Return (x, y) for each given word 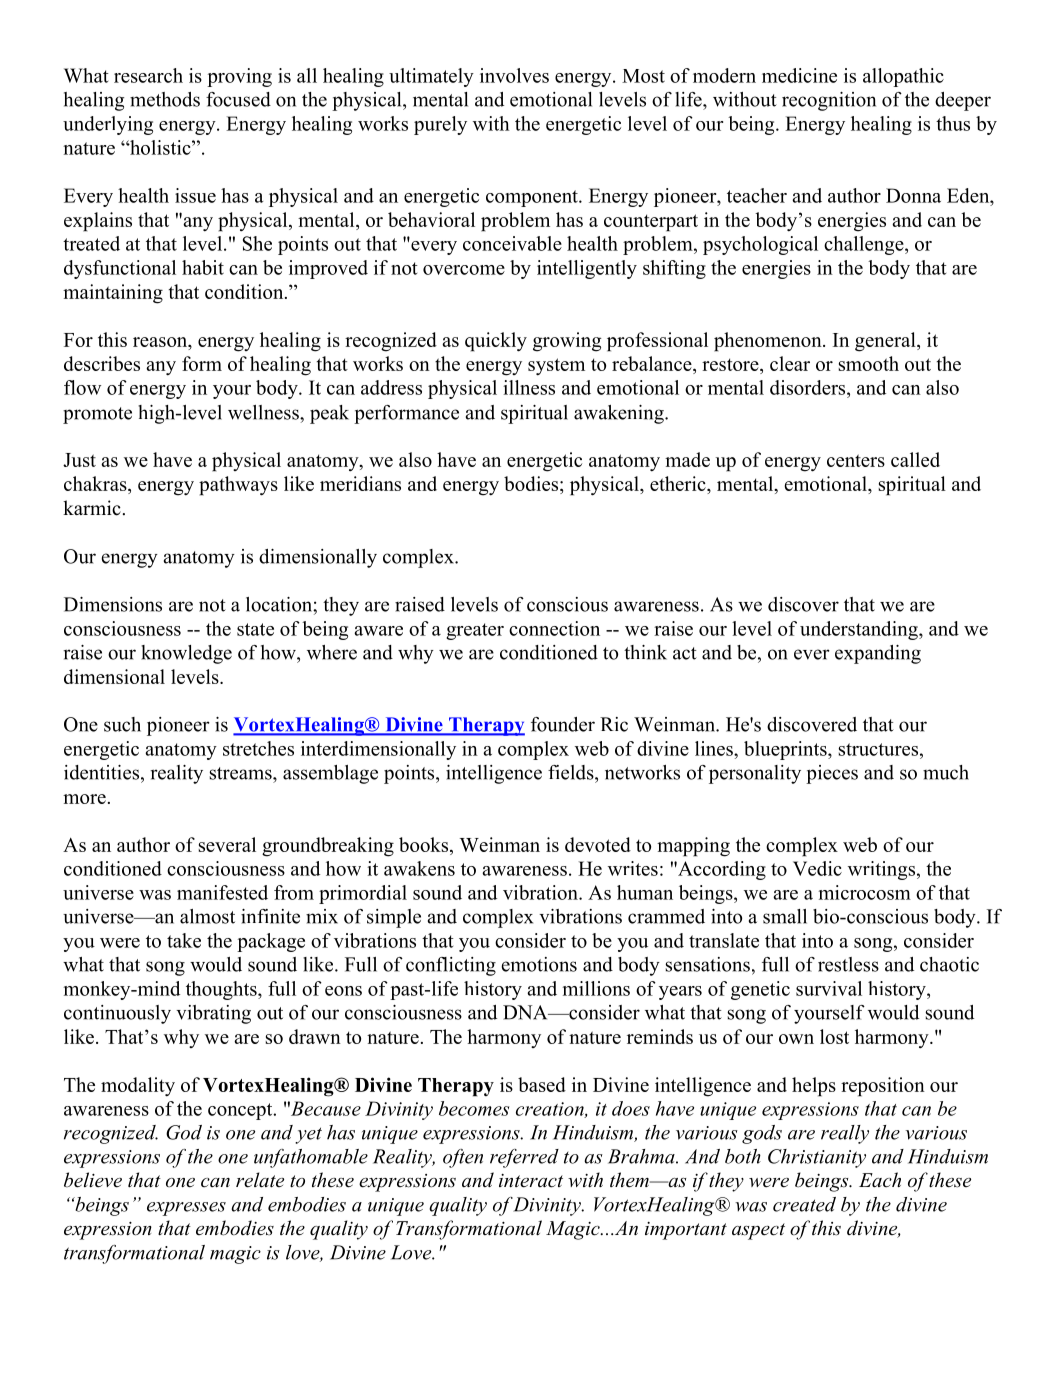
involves (514, 75)
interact (531, 1181)
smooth (869, 363)
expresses (186, 1209)
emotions (539, 964)
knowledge (186, 654)
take (184, 940)
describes (102, 363)
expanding (878, 654)
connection (554, 628)
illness (529, 387)
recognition (829, 101)
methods (165, 99)
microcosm (865, 892)
